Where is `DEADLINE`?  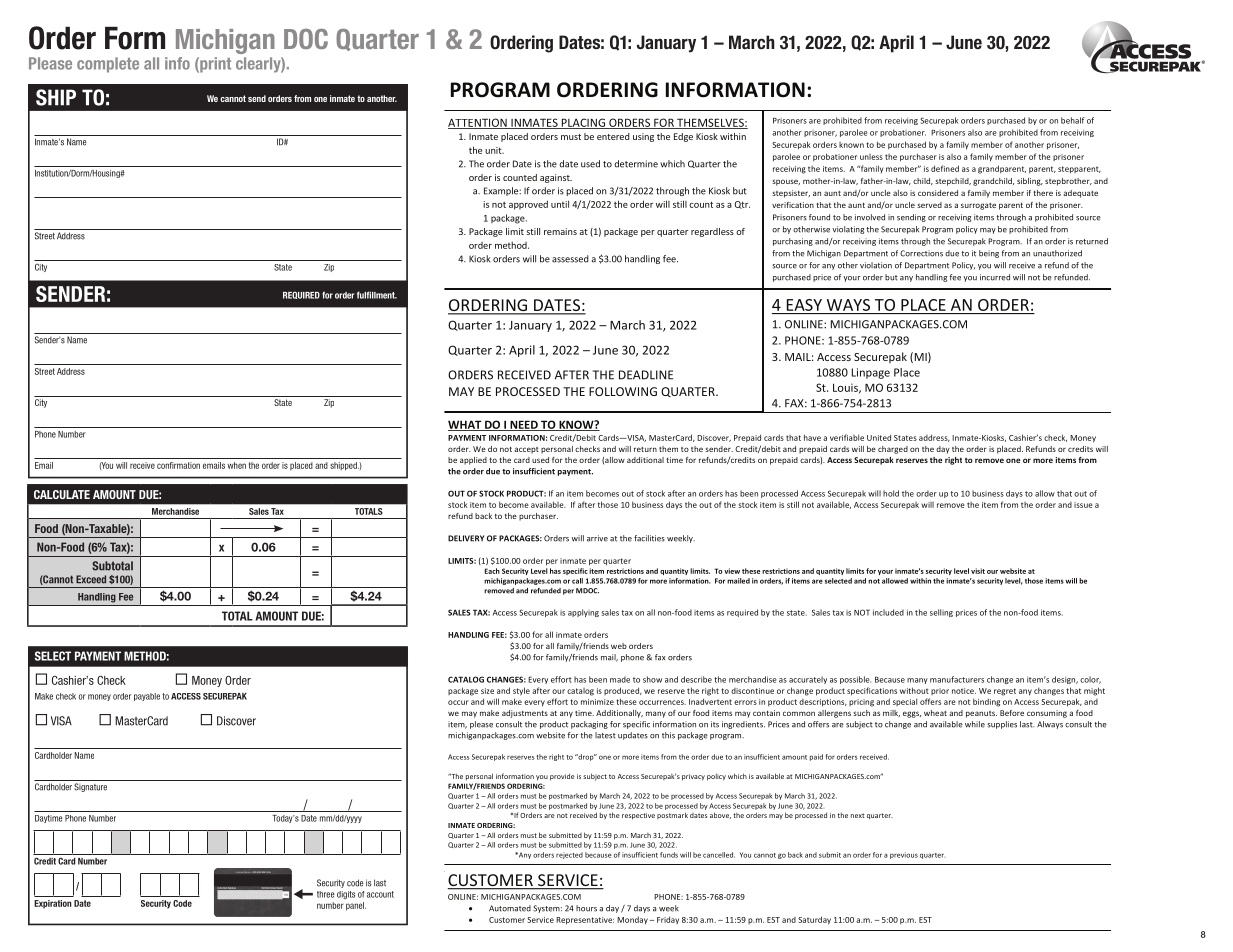
DEADLINE is located at coordinates (646, 375).
